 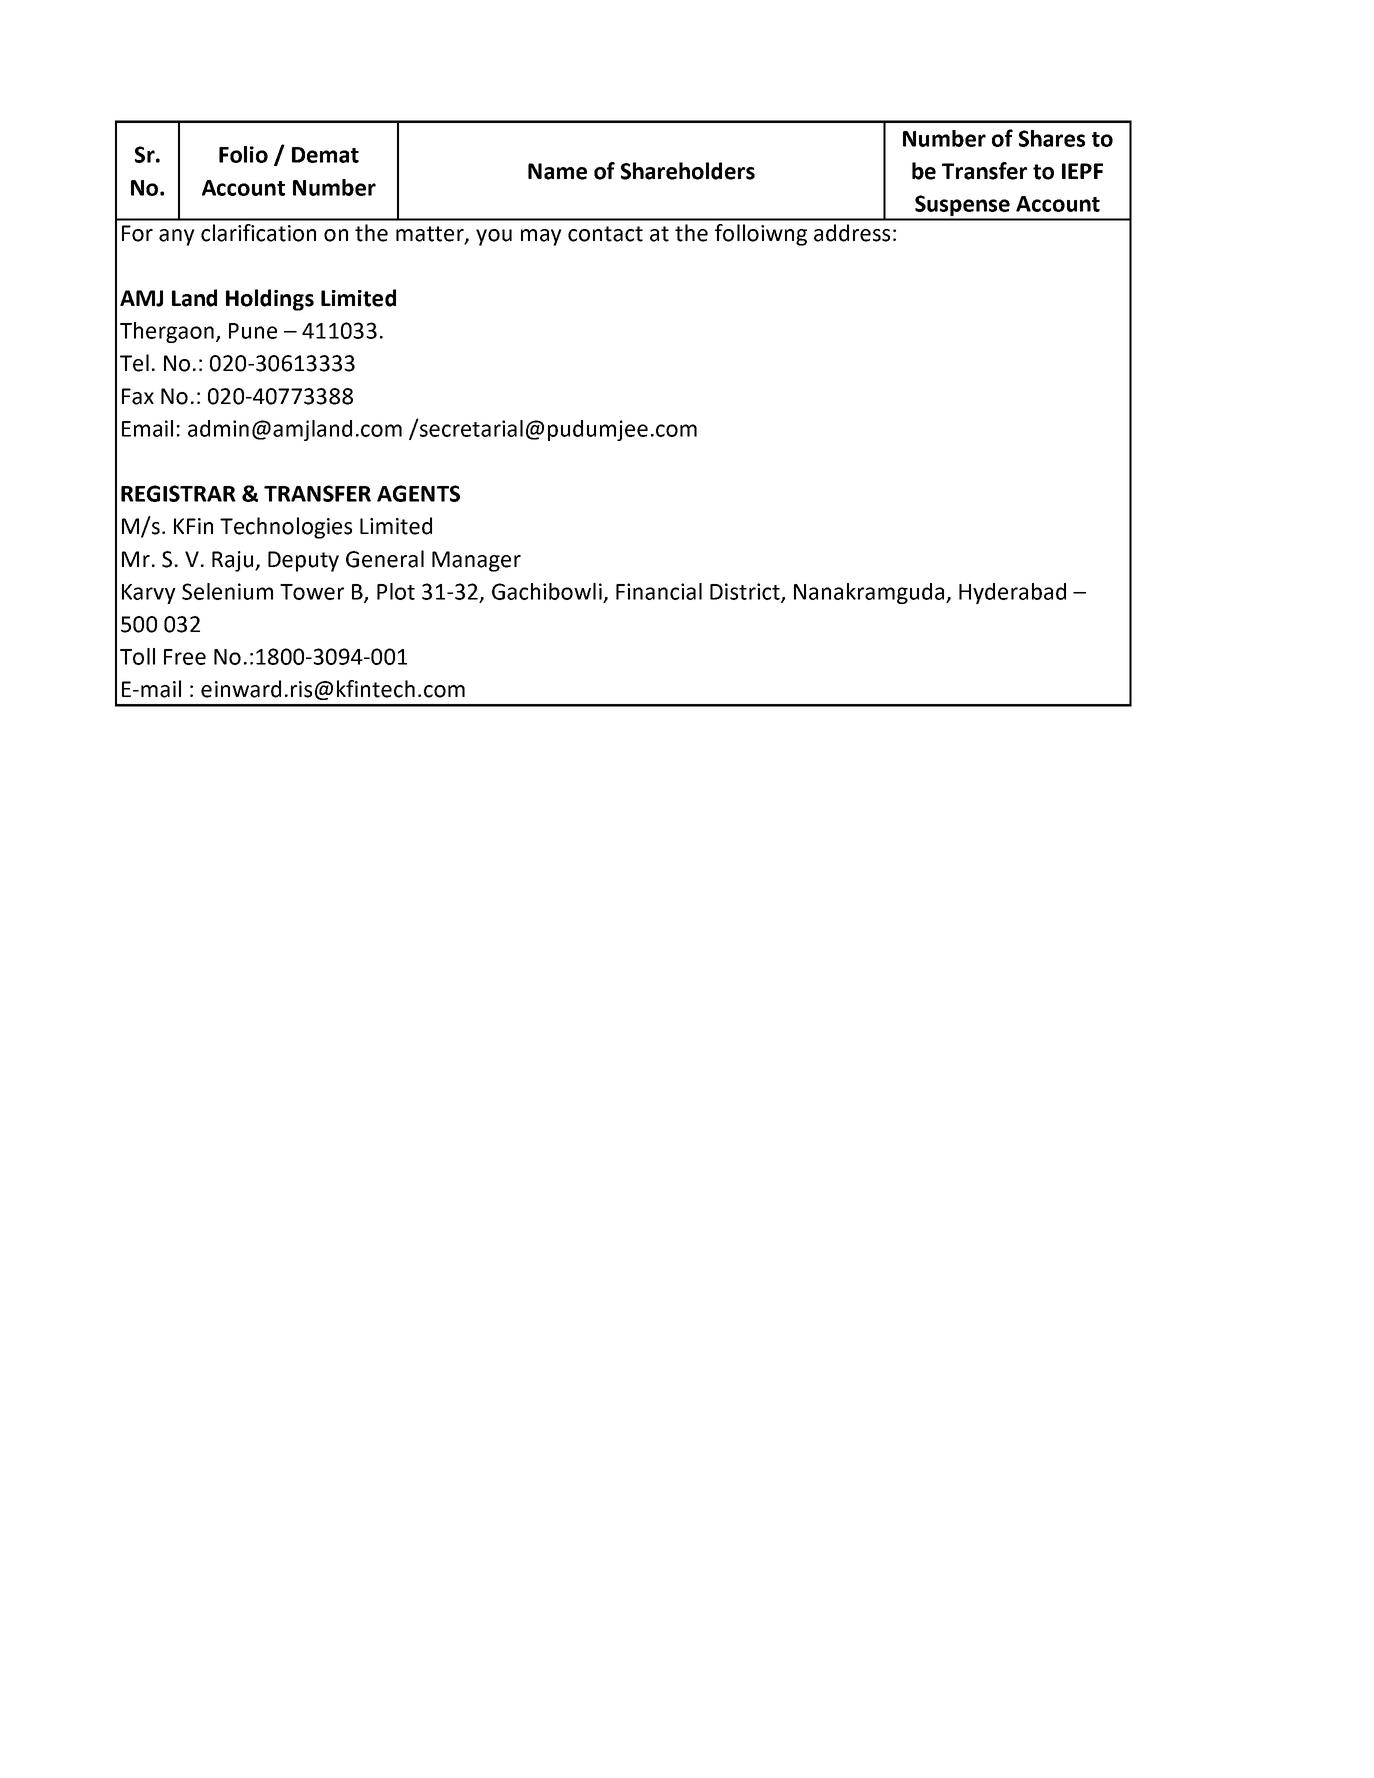 What do you see at coordinates (253, 331) in the page?
I see `Pune` at bounding box center [253, 331].
